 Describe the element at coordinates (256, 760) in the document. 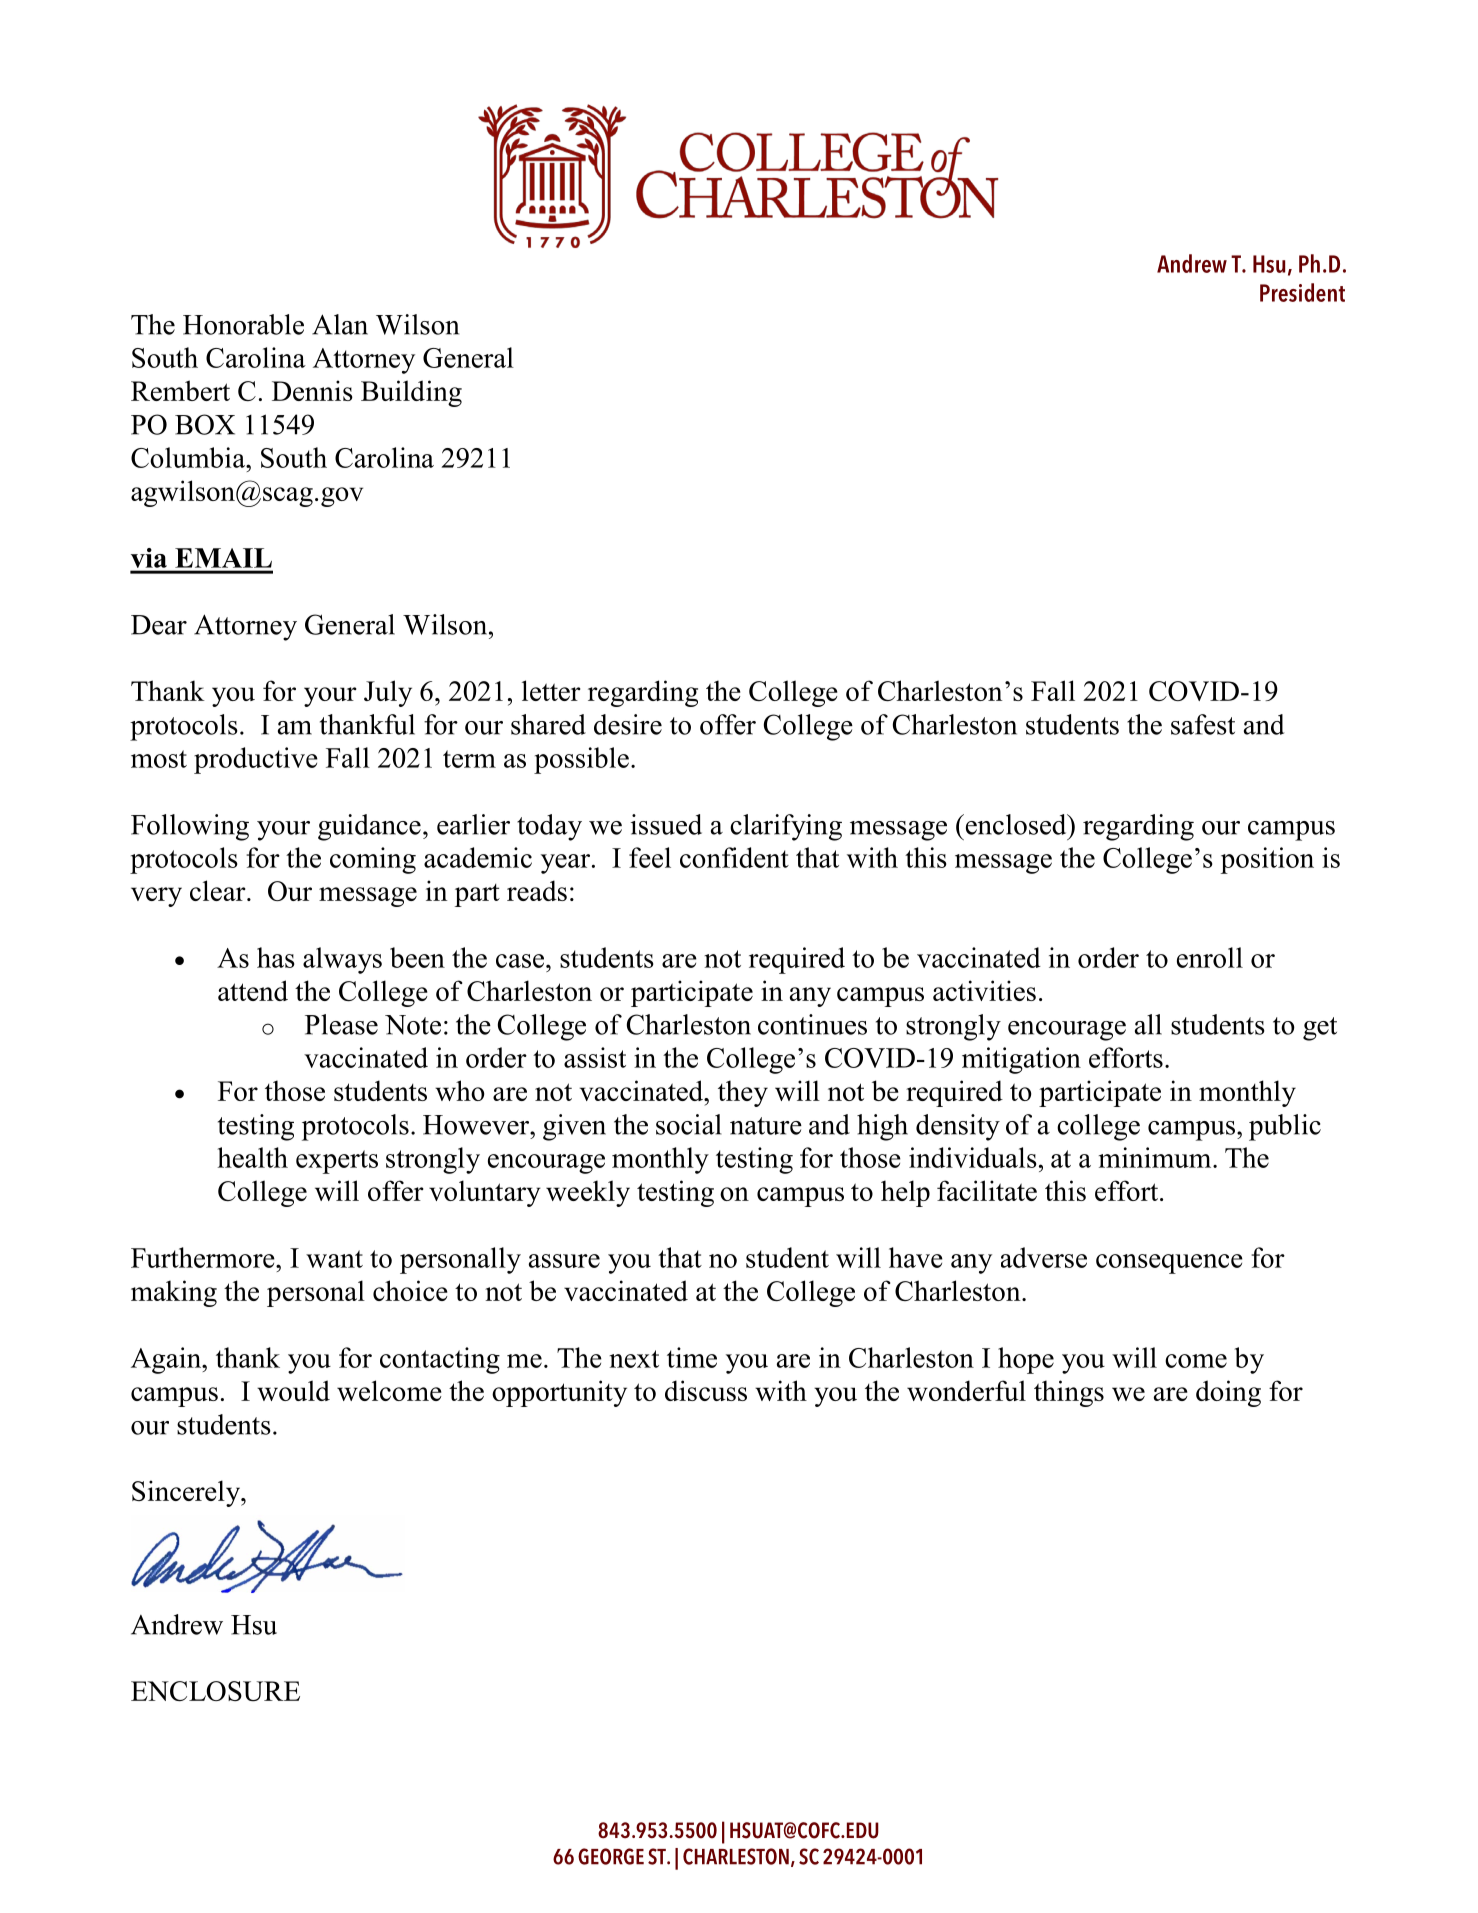

I see `productive` at that location.
